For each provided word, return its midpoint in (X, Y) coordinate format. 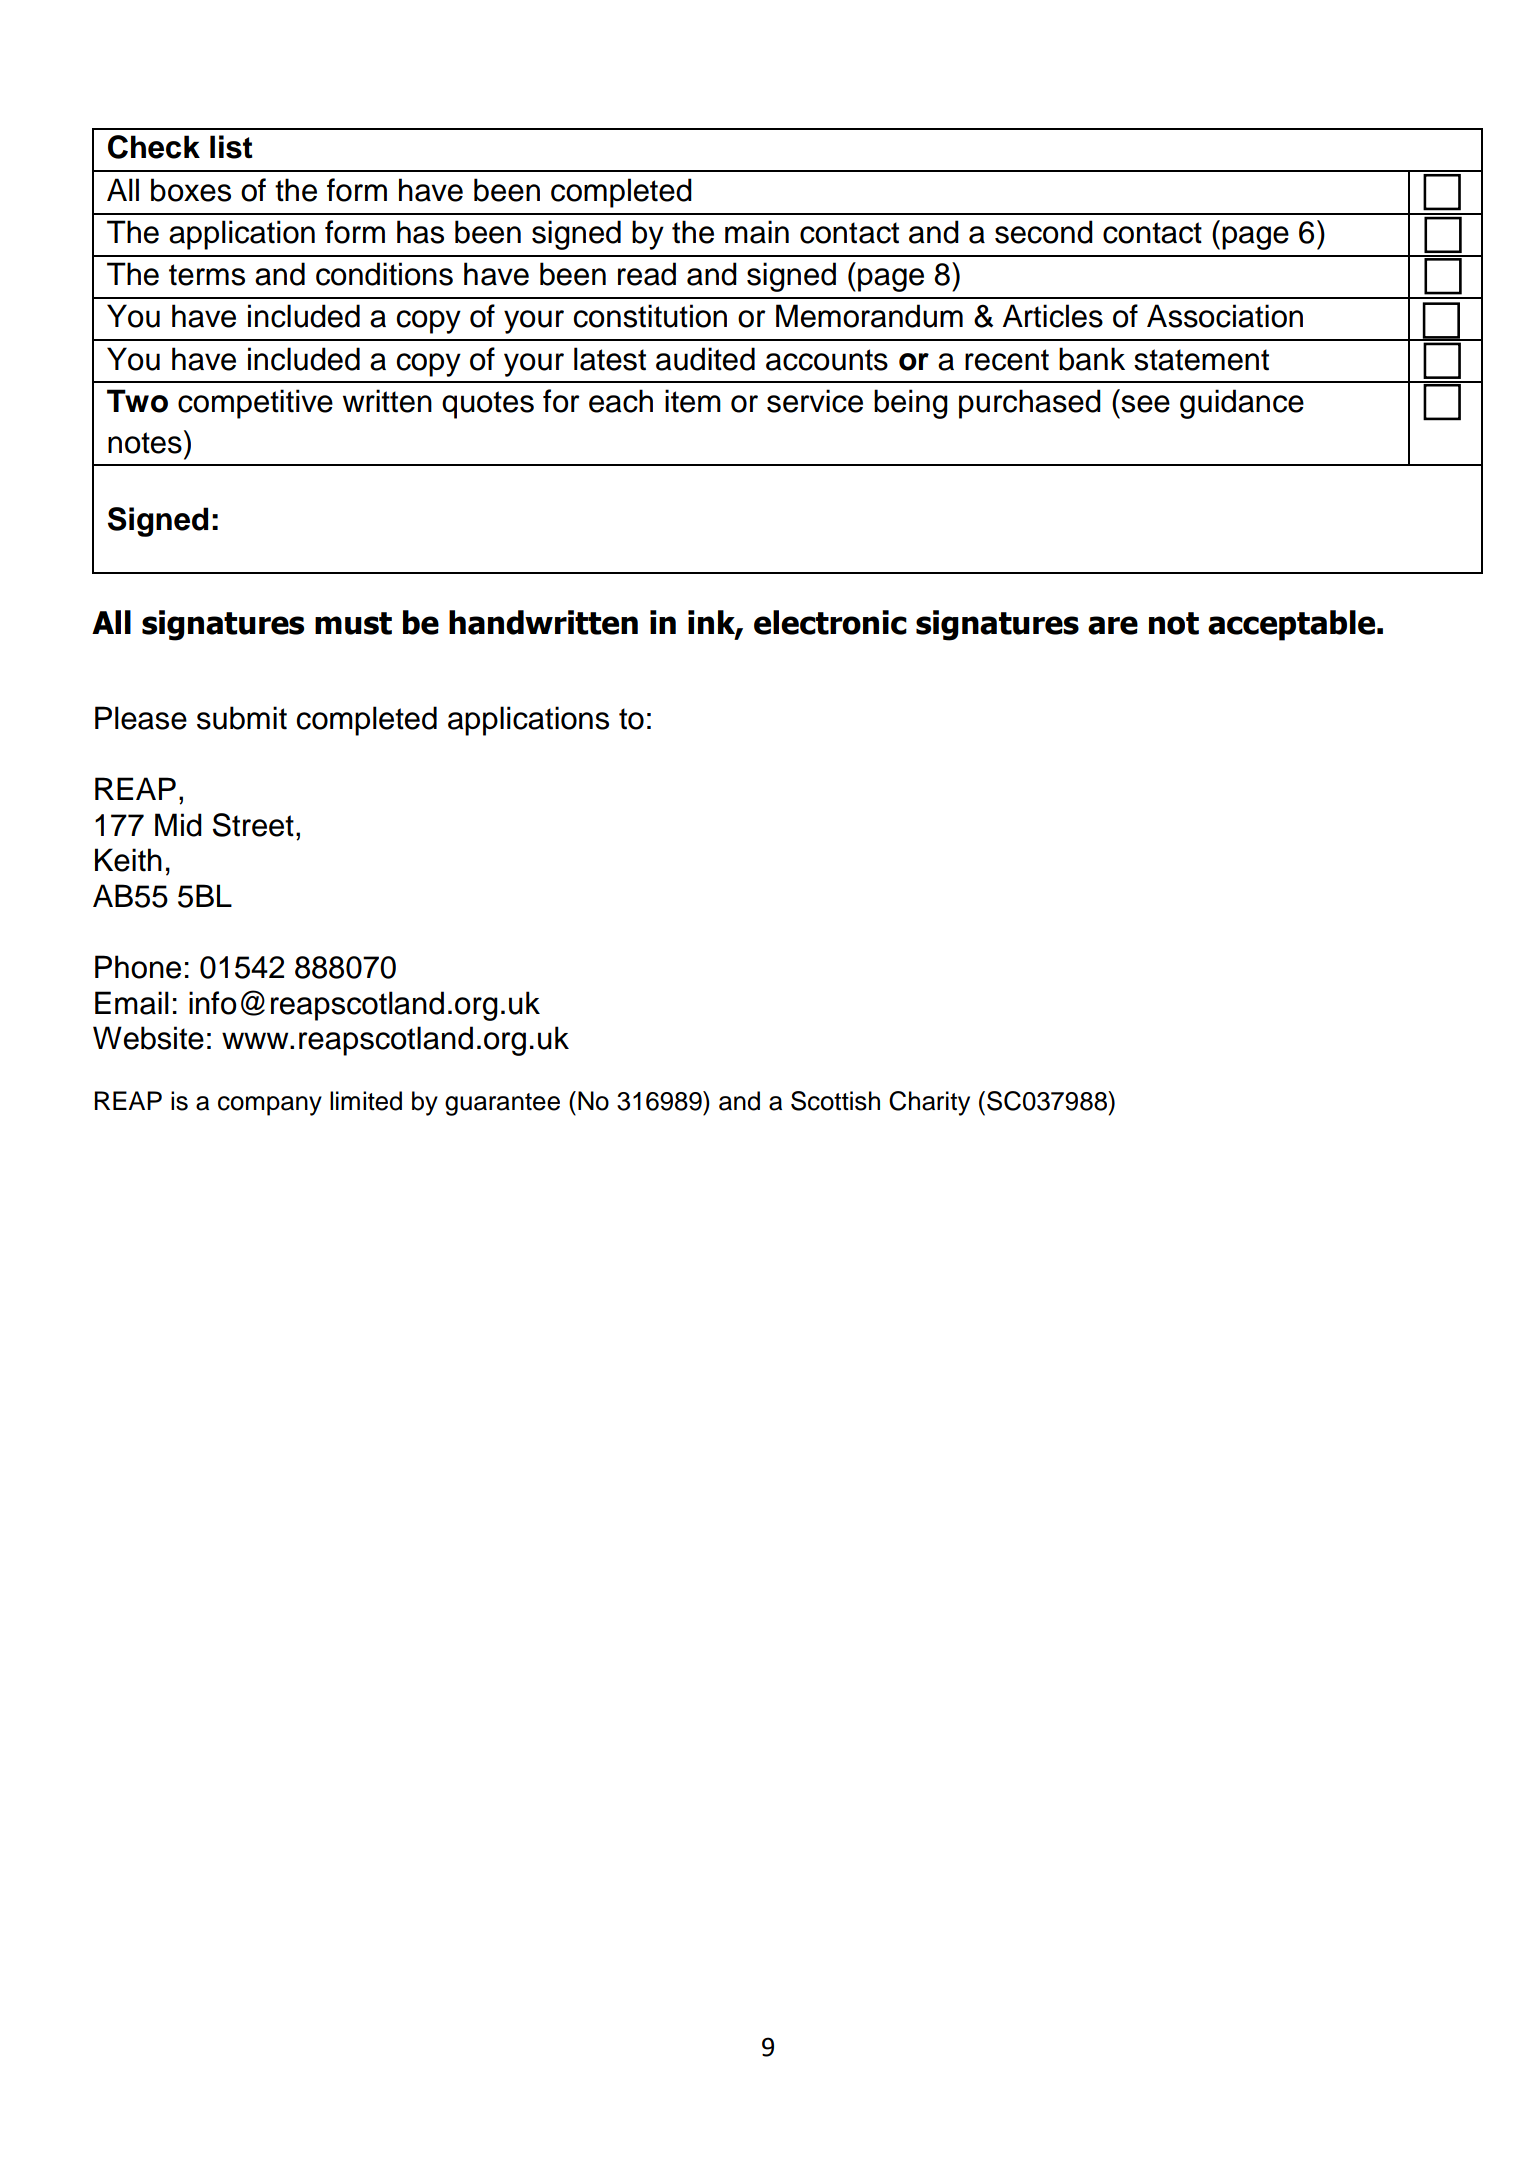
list (231, 147)
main (757, 232)
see (1145, 404)
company (270, 1106)
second (1044, 232)
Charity (929, 1103)
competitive (255, 404)
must (353, 623)
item (693, 401)
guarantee (502, 1104)
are (1113, 625)
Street (253, 825)
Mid (178, 825)
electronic (830, 622)
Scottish (835, 1101)
